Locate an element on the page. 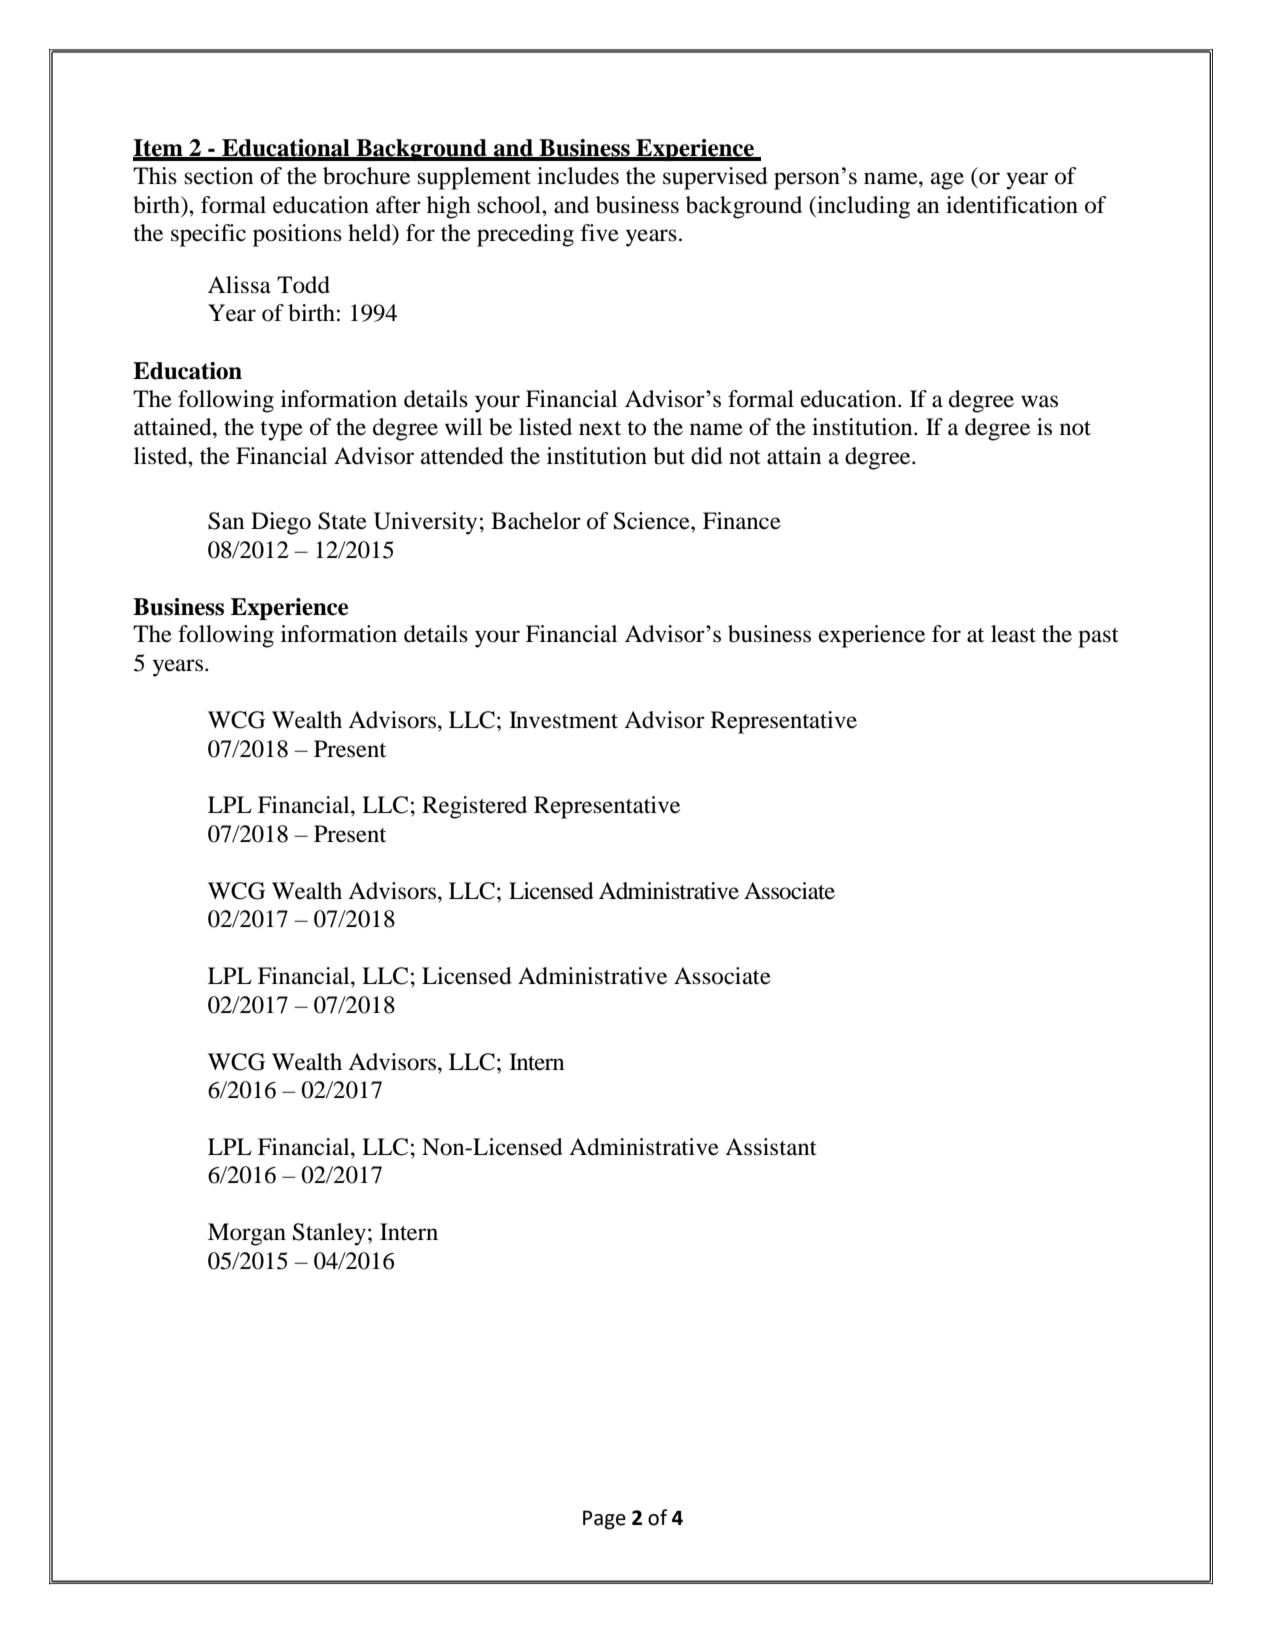 The image size is (1262, 1633). Assistant is located at coordinates (771, 1147).
